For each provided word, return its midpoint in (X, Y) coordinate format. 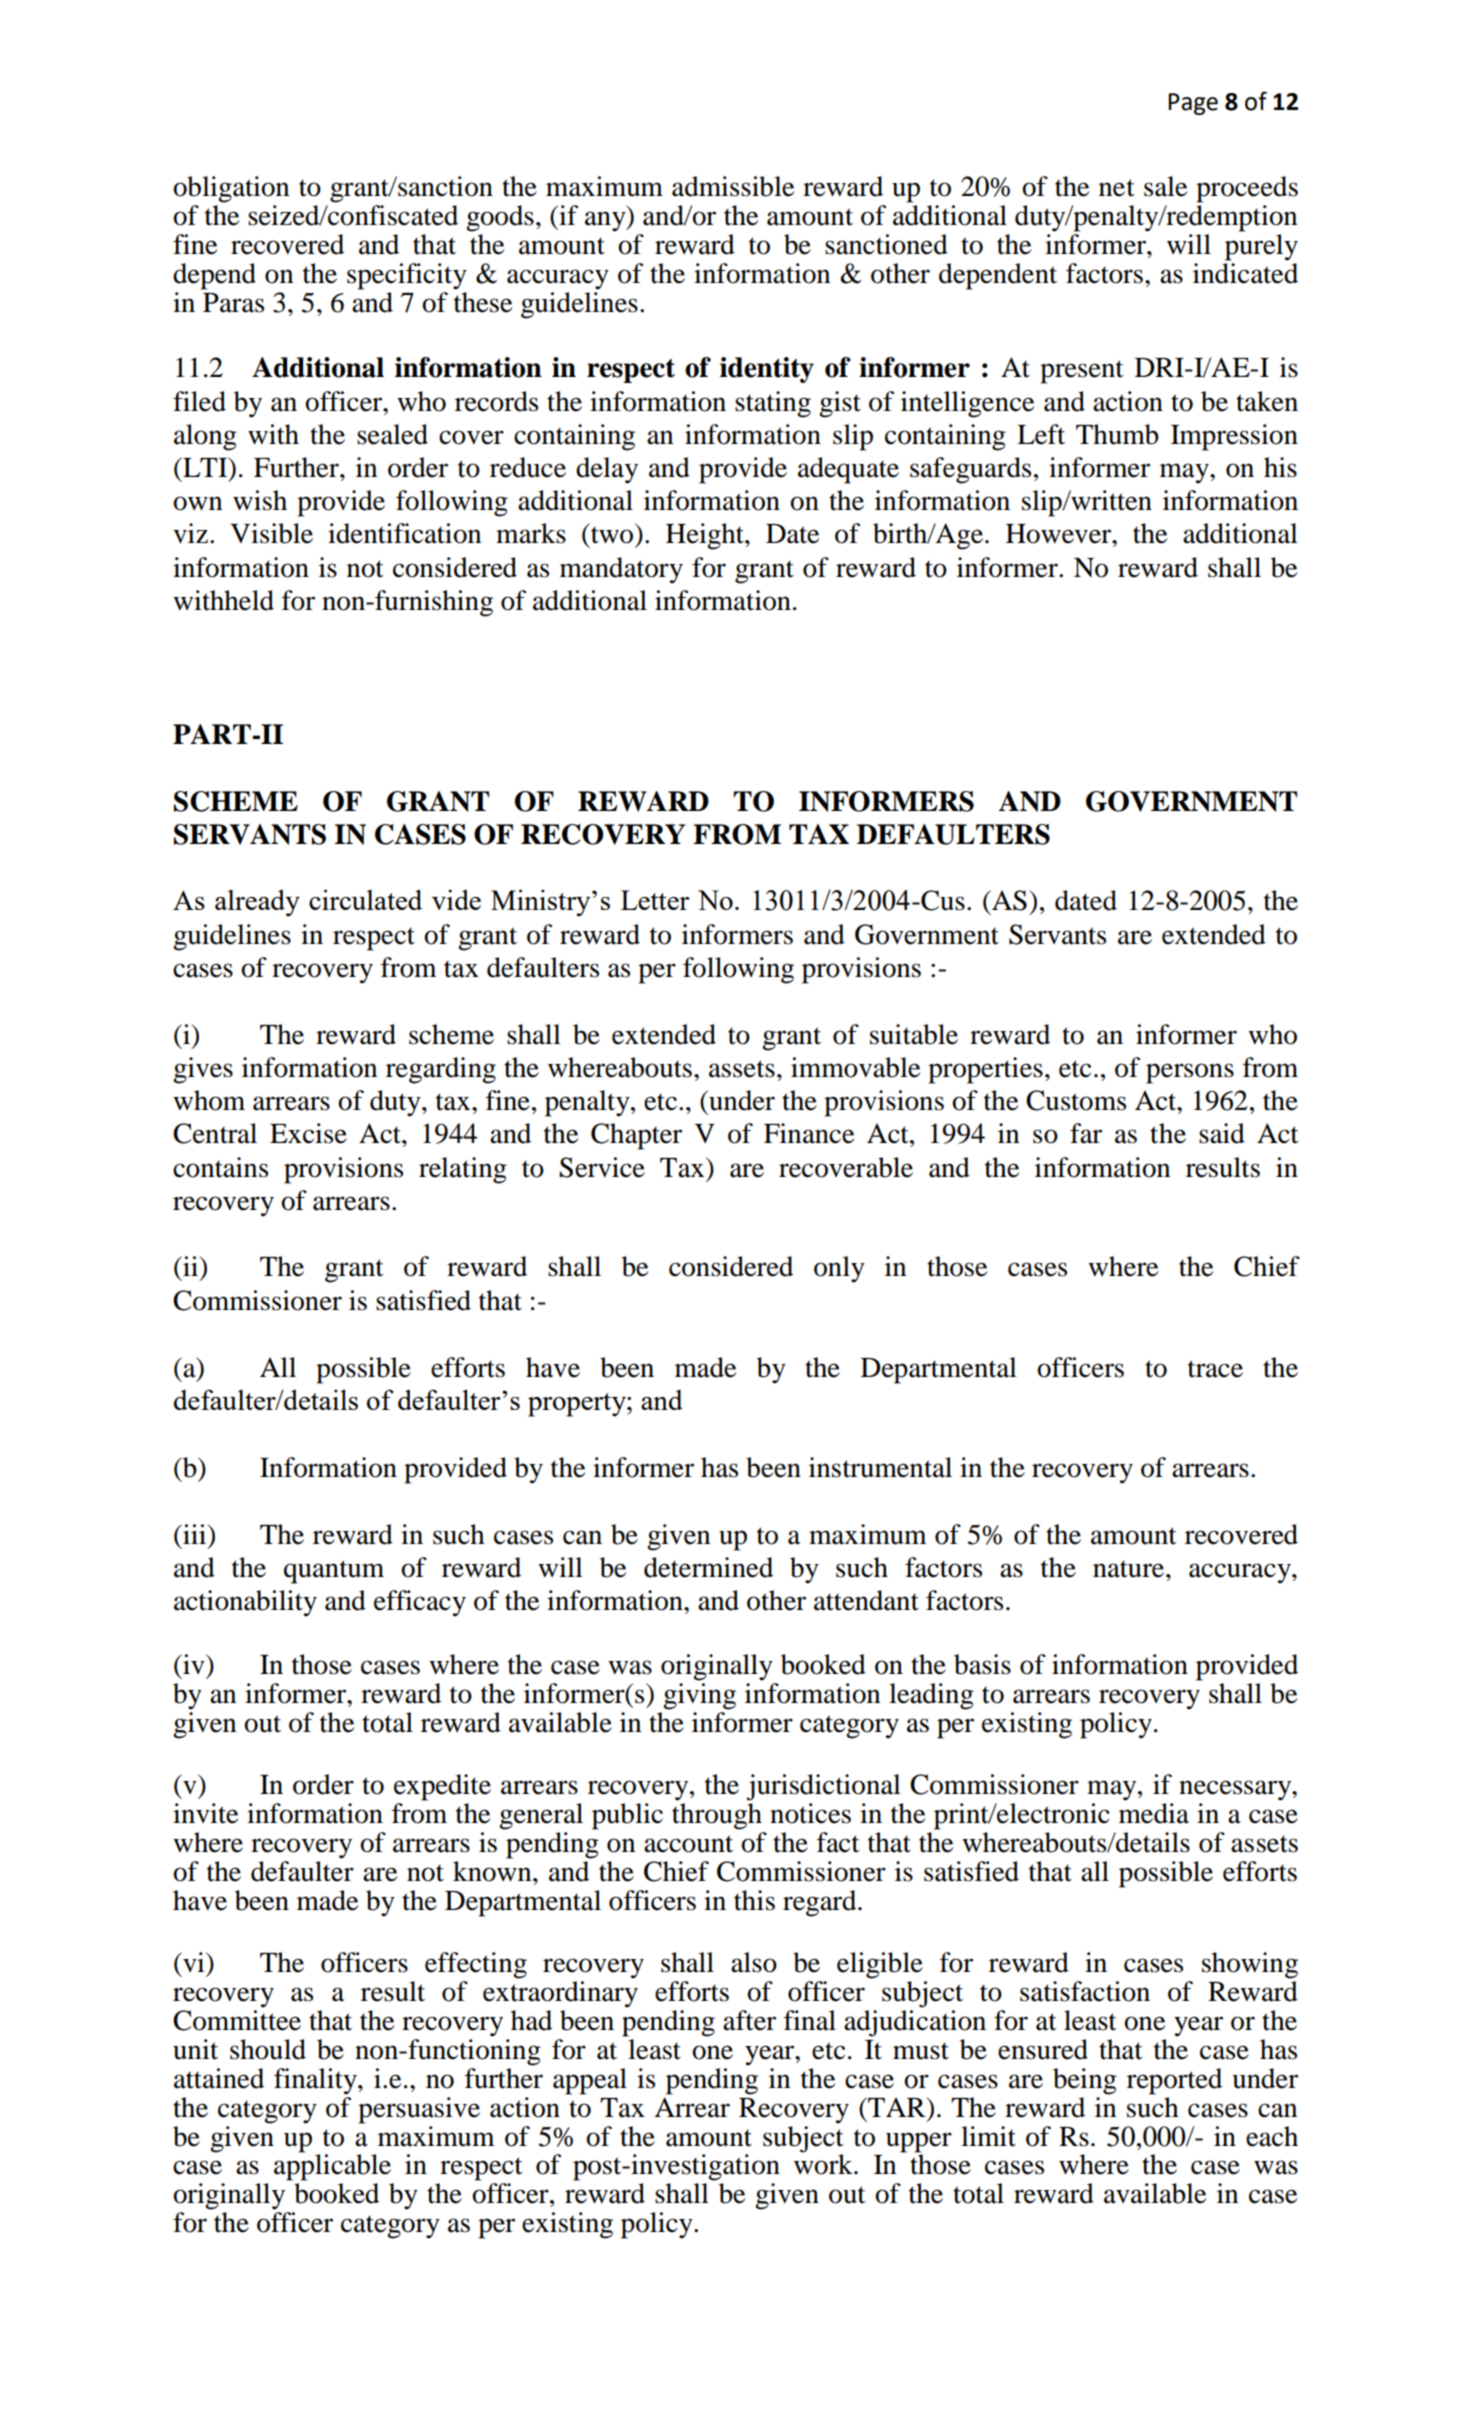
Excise (308, 1133)
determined (708, 1567)
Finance (809, 1133)
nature (1130, 1569)
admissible (733, 186)
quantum (334, 1572)
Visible (271, 533)
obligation (231, 189)
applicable (332, 2166)
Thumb (1117, 434)
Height (706, 536)
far (1086, 1133)
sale (1165, 186)
